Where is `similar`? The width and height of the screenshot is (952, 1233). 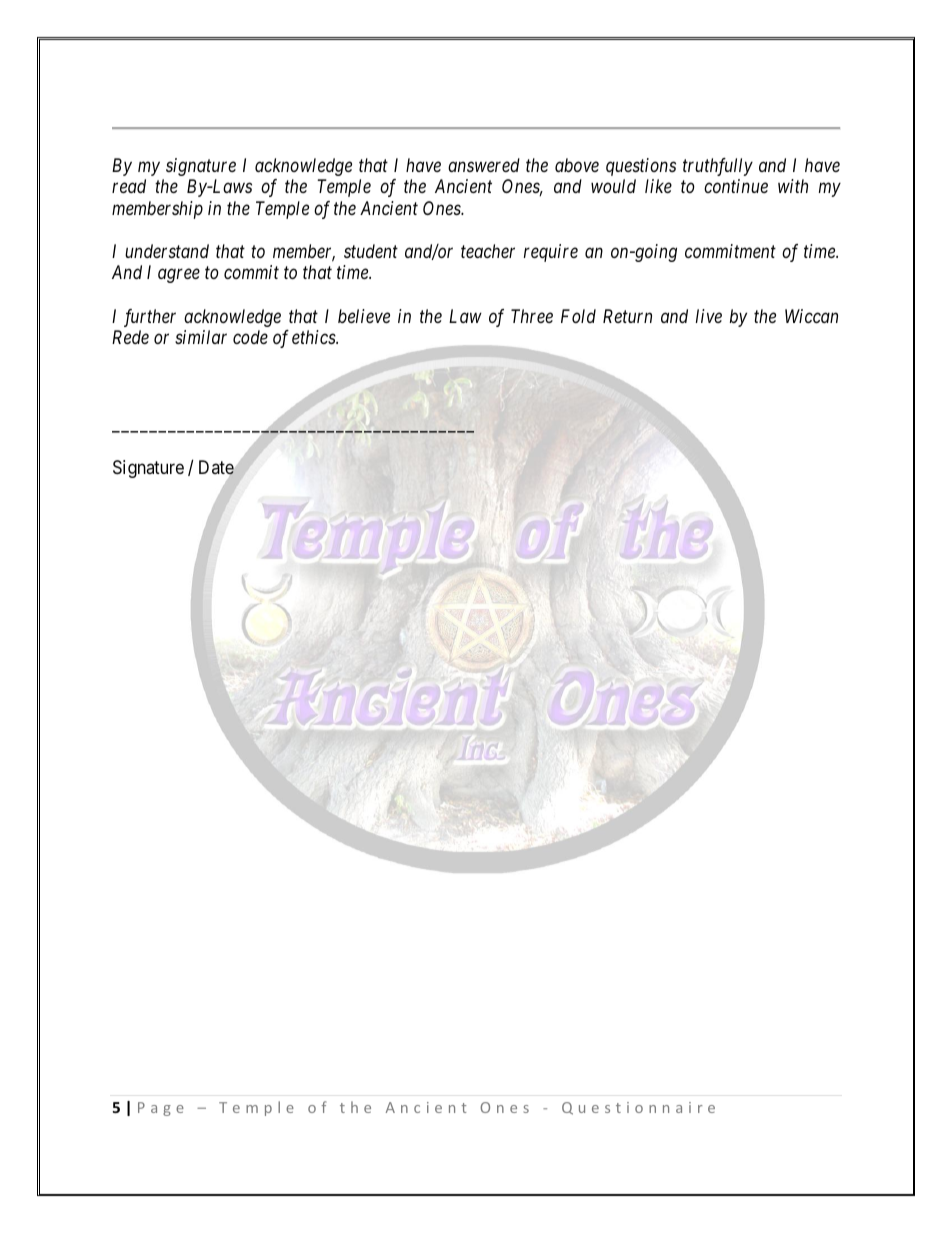
similar is located at coordinates (201, 337).
